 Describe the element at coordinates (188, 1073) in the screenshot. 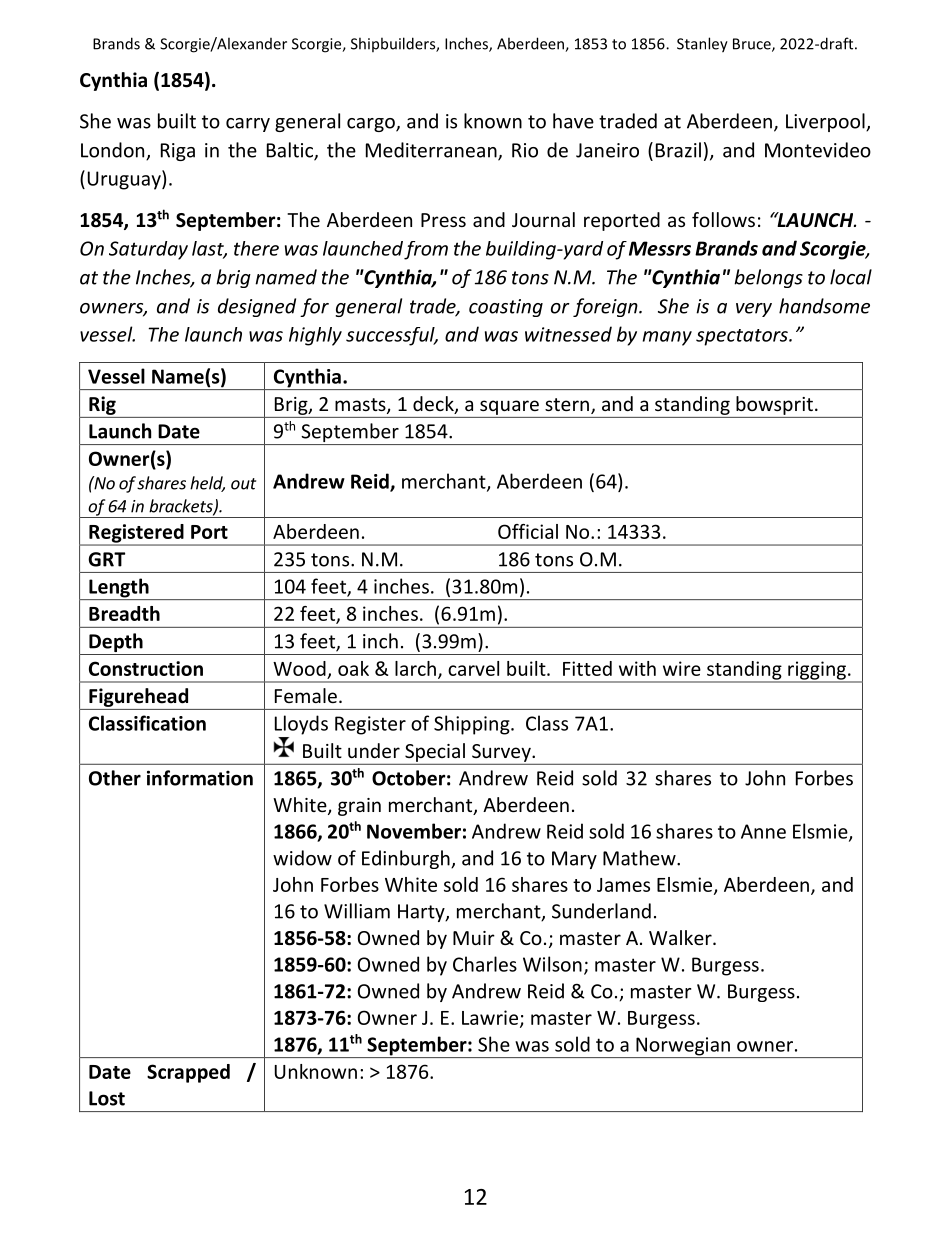

I see `Scrapped` at that location.
